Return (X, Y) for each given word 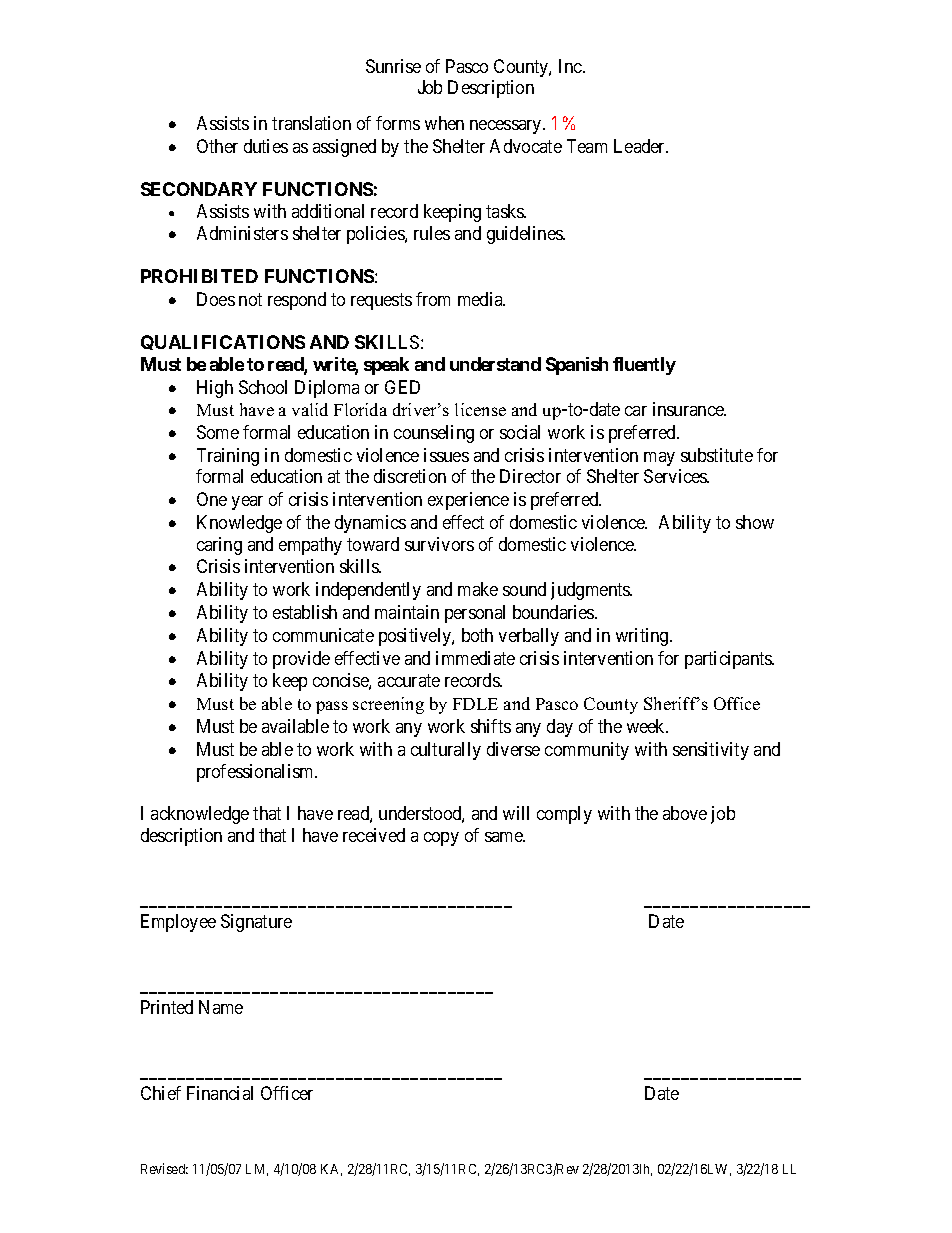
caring (219, 546)
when (444, 123)
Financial (220, 1093)
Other (217, 146)
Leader (641, 146)
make (478, 589)
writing (643, 637)
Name (221, 1007)
